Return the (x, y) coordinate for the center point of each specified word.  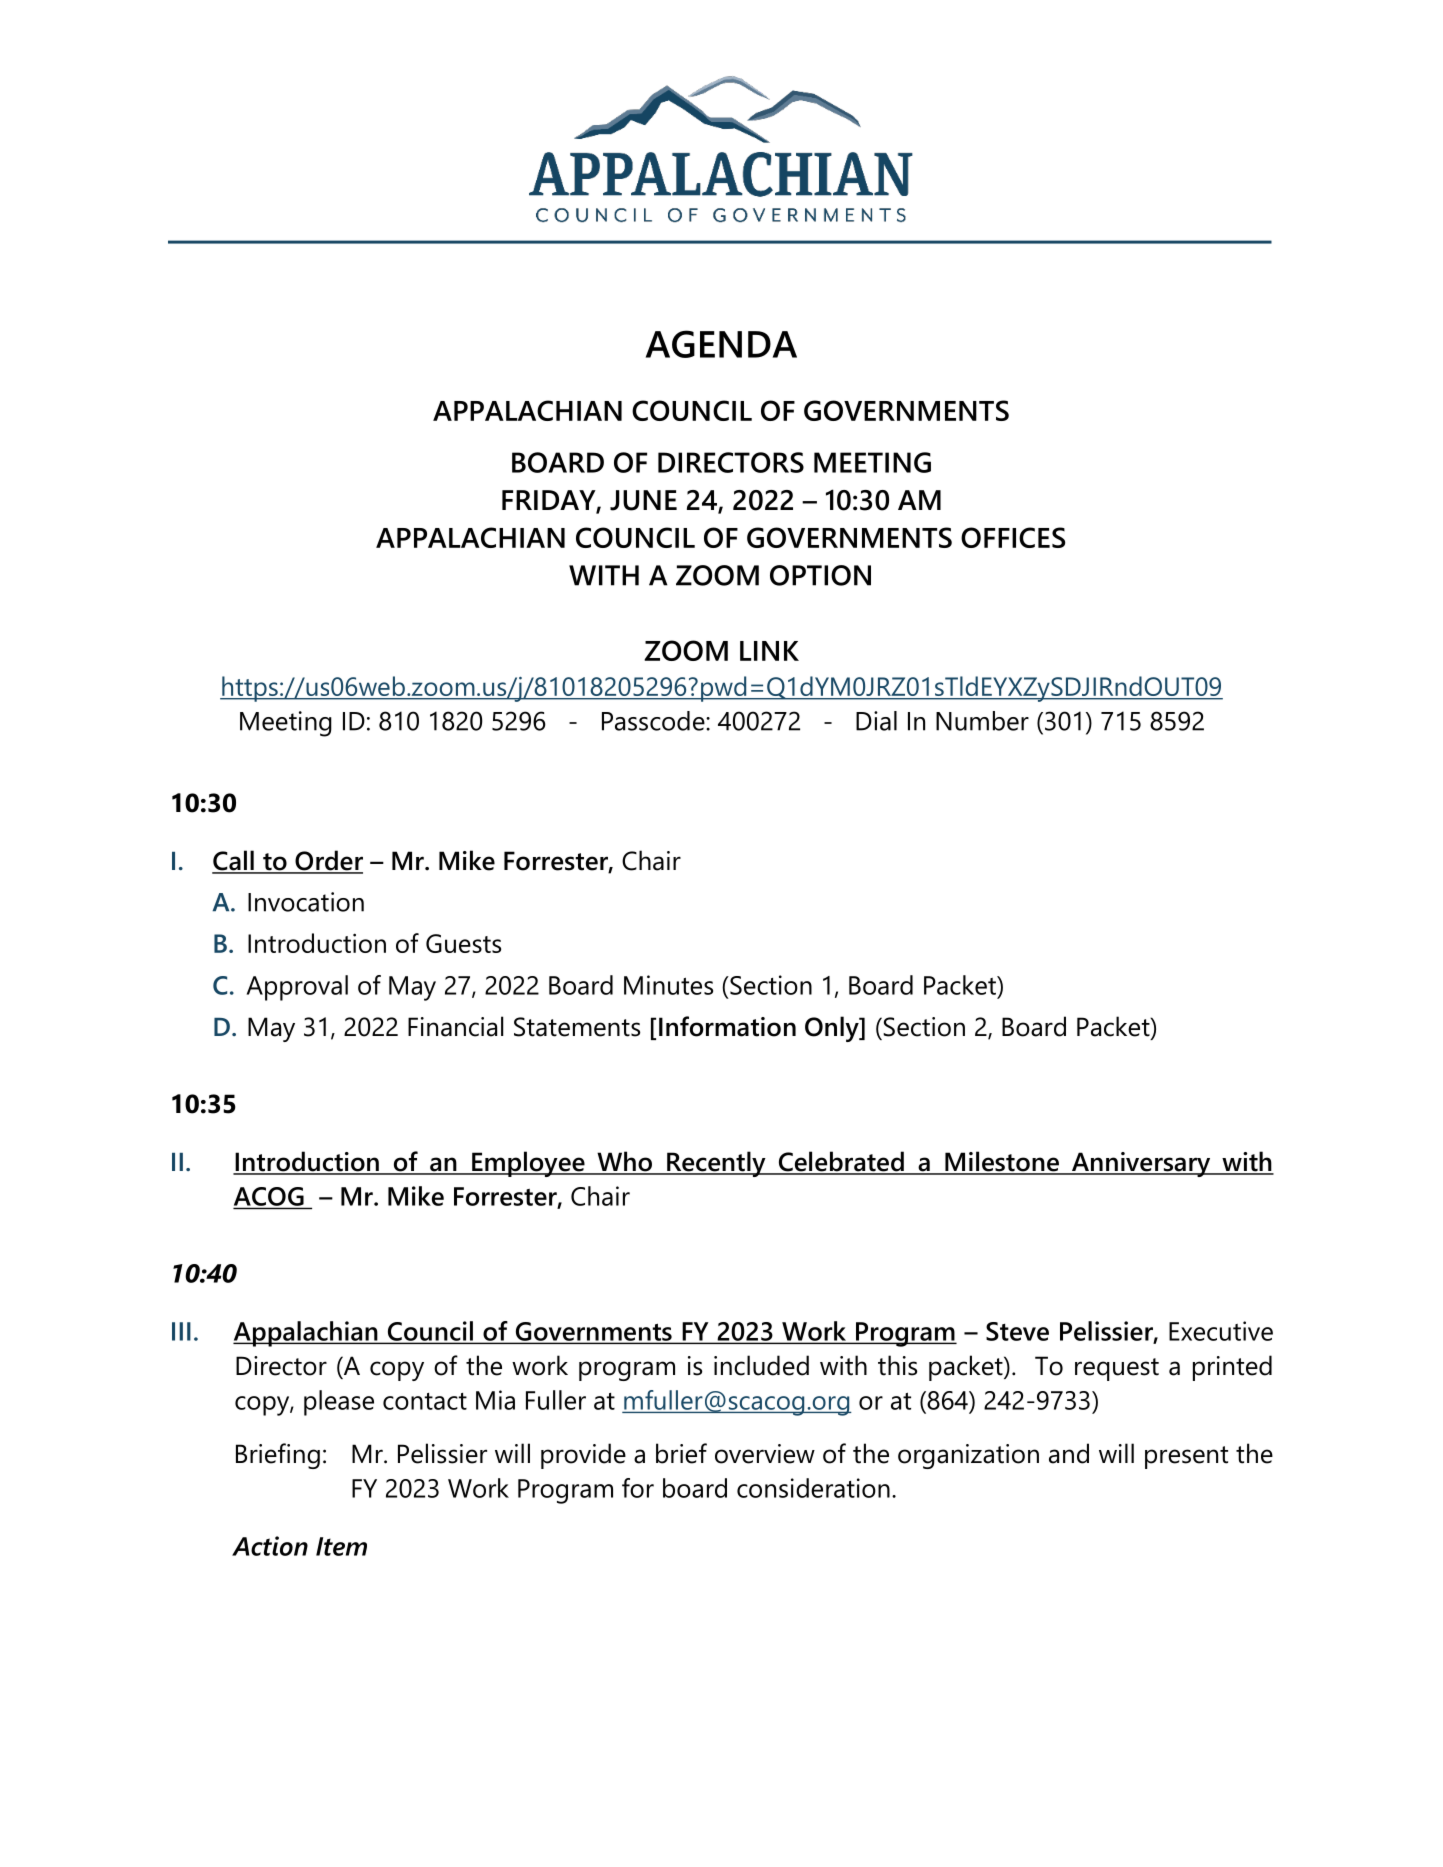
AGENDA (721, 344)
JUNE (643, 500)
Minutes (668, 985)
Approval (297, 988)
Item (341, 1546)
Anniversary (1141, 1164)
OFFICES (1013, 537)
